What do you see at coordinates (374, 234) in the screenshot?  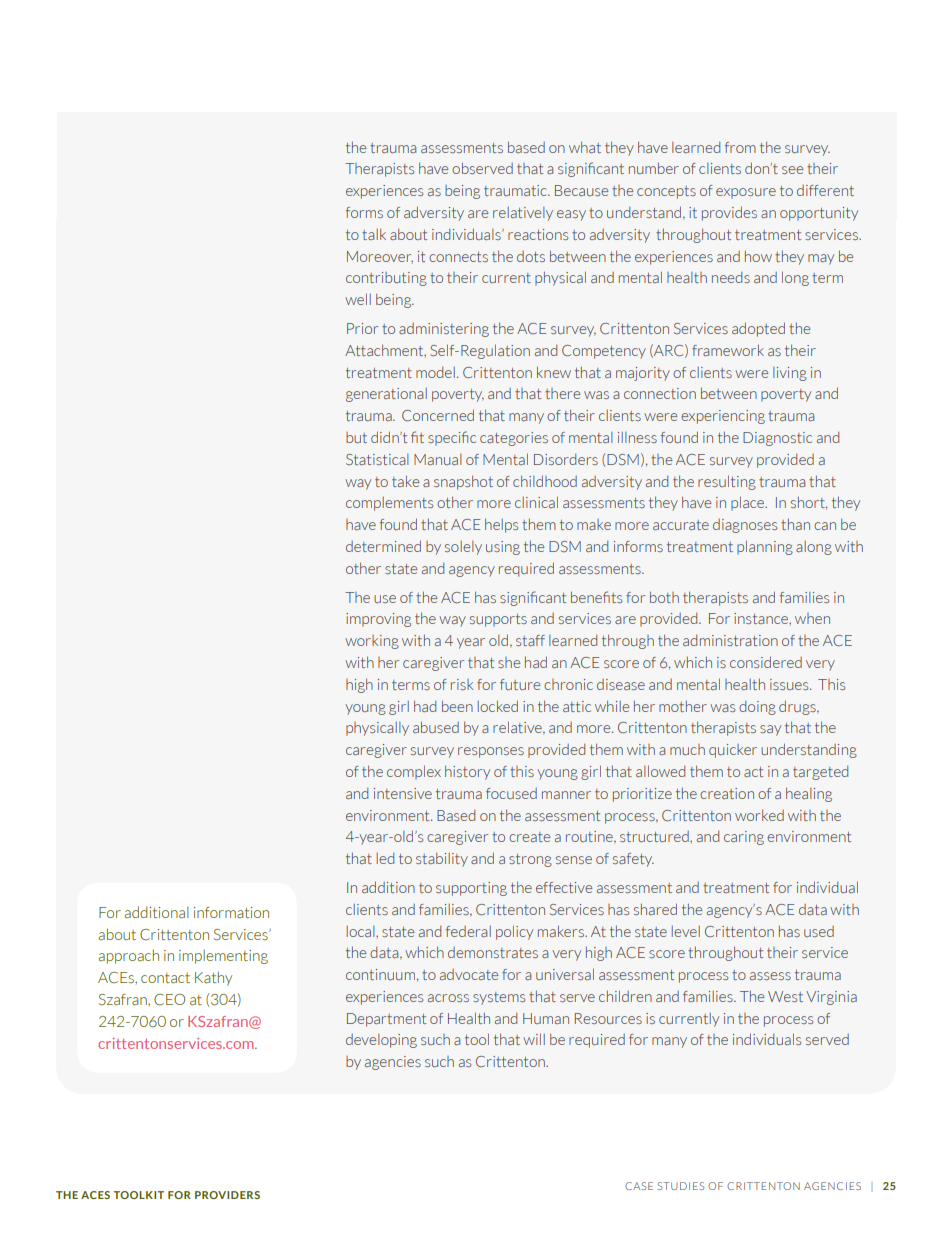 I see `talk` at bounding box center [374, 234].
